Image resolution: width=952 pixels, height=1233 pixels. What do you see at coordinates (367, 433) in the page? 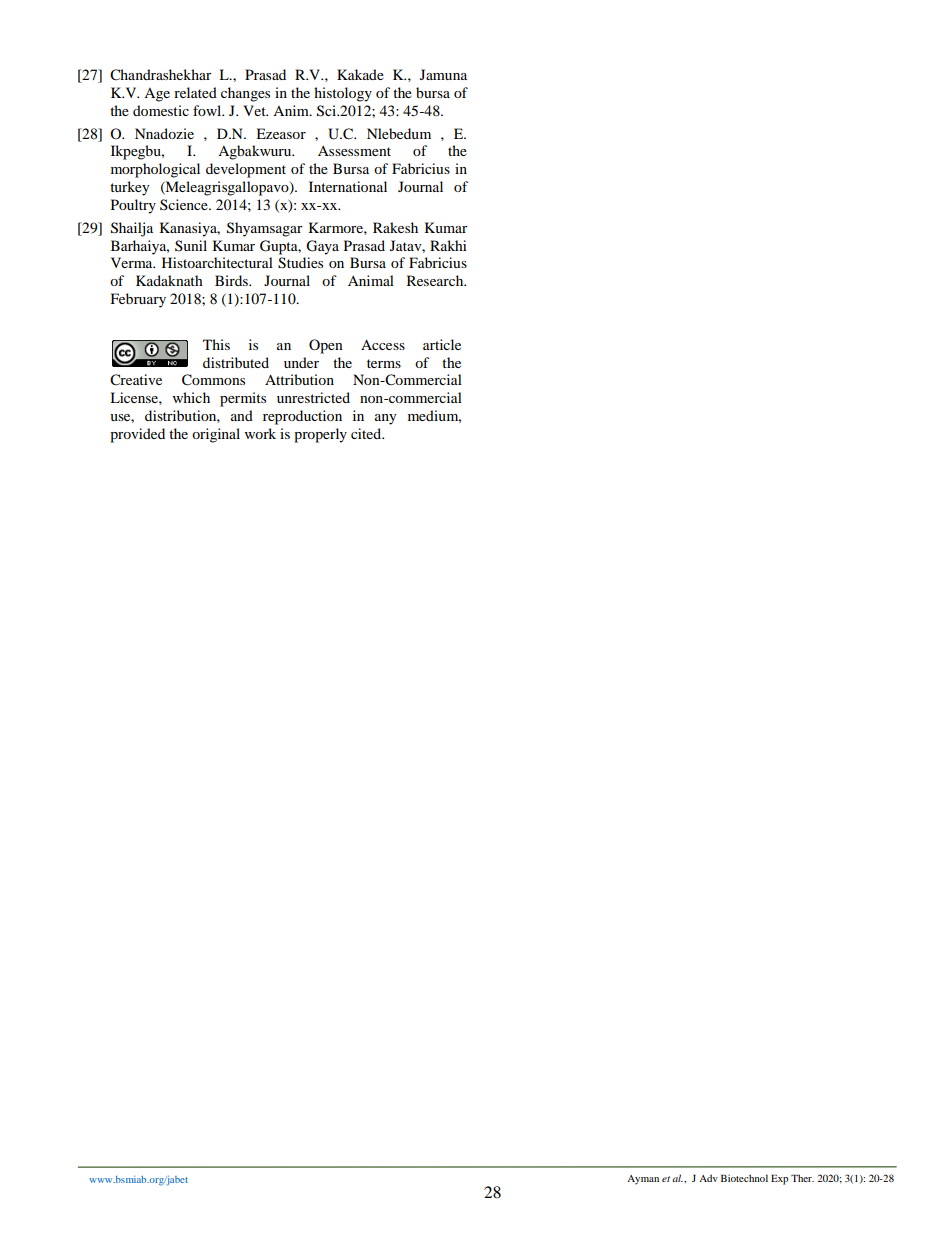
I see `cited` at bounding box center [367, 433].
